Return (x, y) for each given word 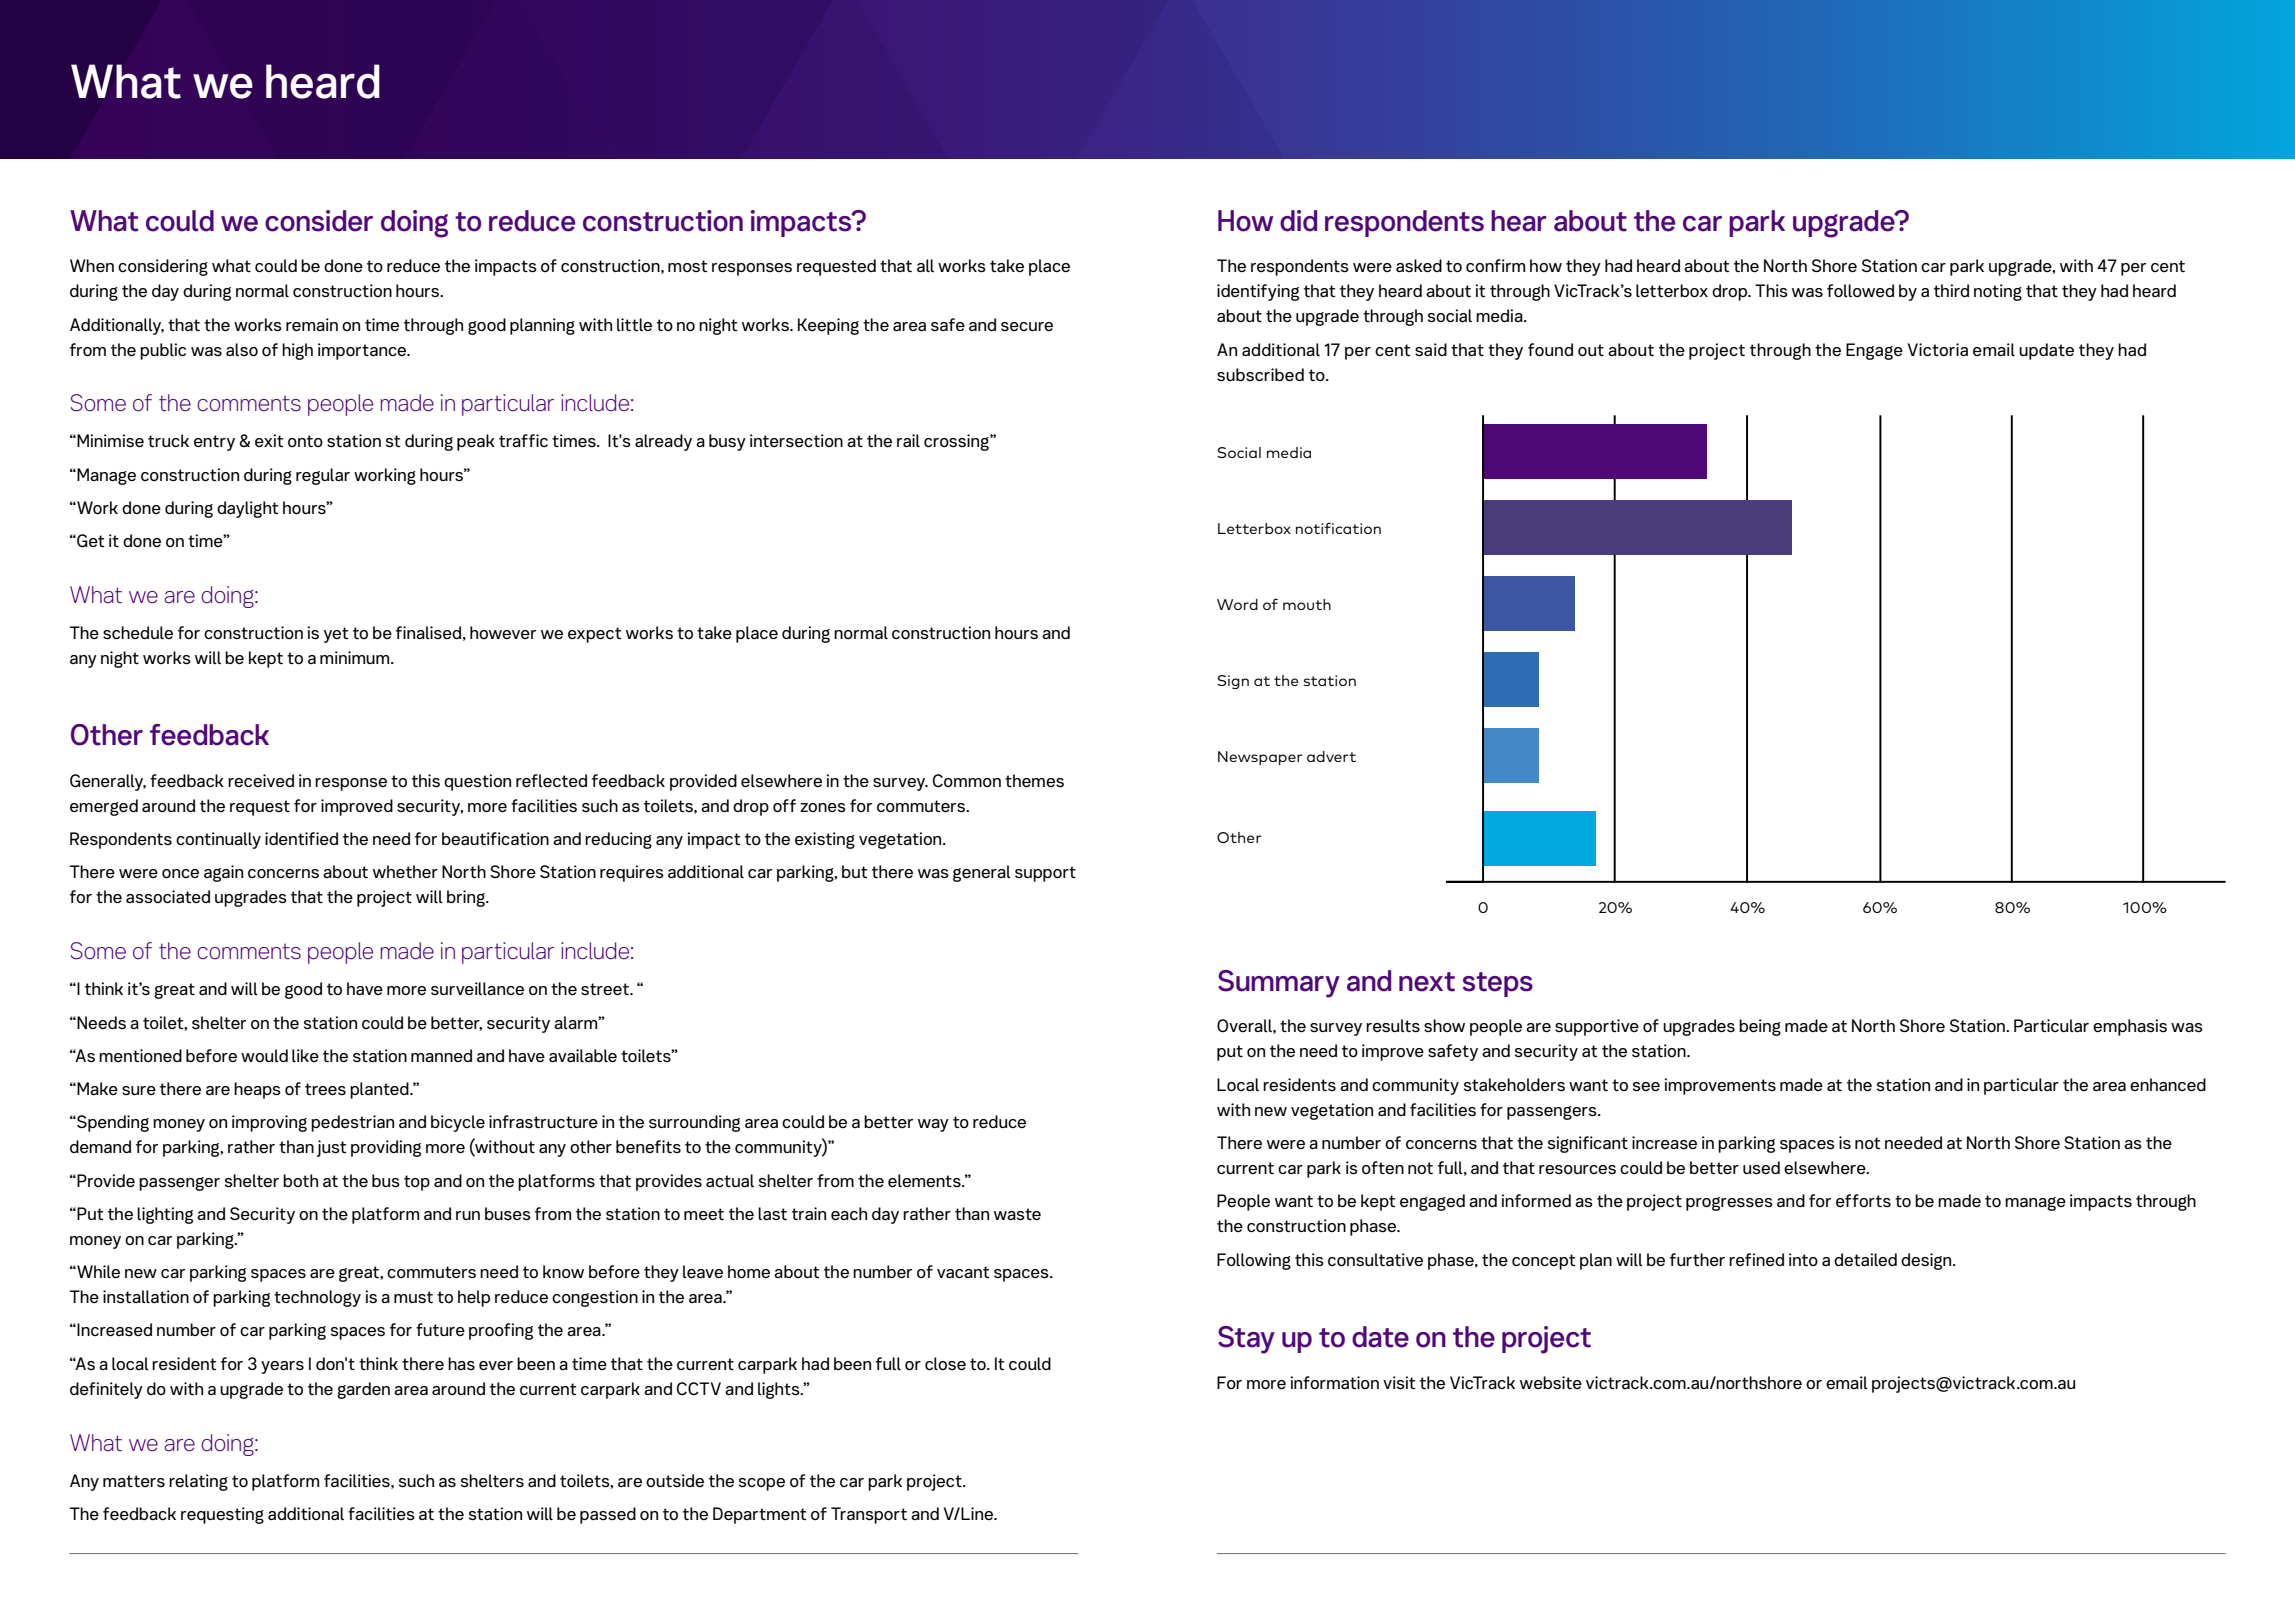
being (1760, 1027)
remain (312, 325)
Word (1237, 604)
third (1951, 290)
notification (1338, 528)
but (854, 871)
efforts (1863, 1200)
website (1551, 1383)
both (300, 1180)
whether (405, 872)
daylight (247, 509)
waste (1017, 1214)
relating (198, 1482)
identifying (1258, 292)
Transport (869, 1515)
